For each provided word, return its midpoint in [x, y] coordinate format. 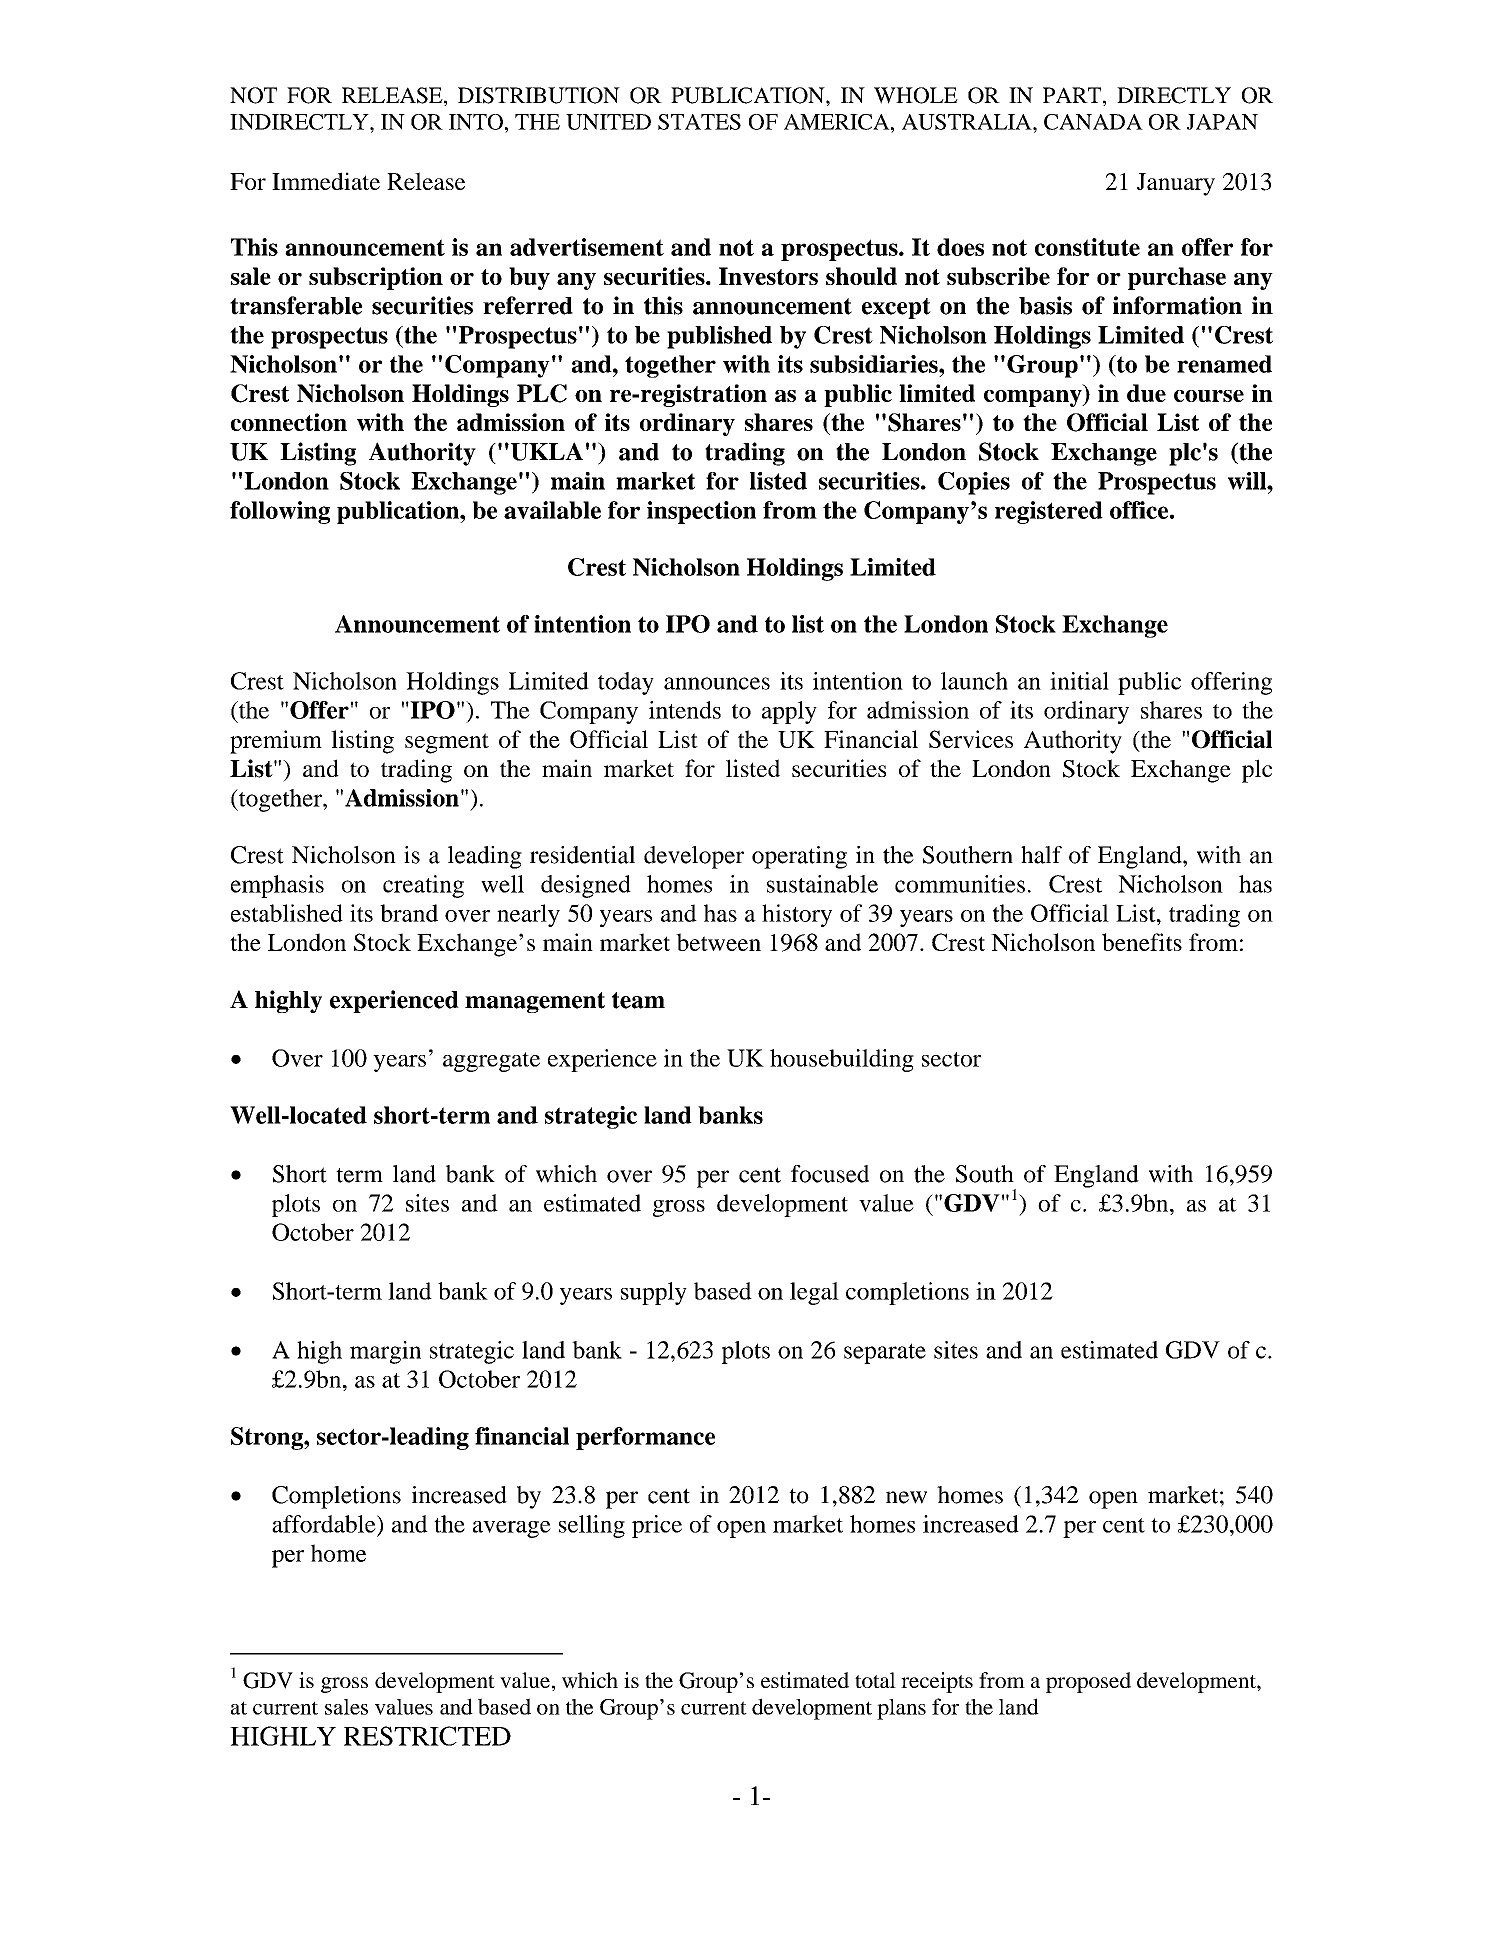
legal [814, 1293]
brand [409, 913]
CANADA [1093, 122]
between [718, 942]
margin [385, 1352]
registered [1049, 512]
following [280, 512]
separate [885, 1353]
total [875, 1680]
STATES [699, 122]
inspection [701, 512]
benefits [1142, 942]
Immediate [326, 181]
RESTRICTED [427, 1736]
